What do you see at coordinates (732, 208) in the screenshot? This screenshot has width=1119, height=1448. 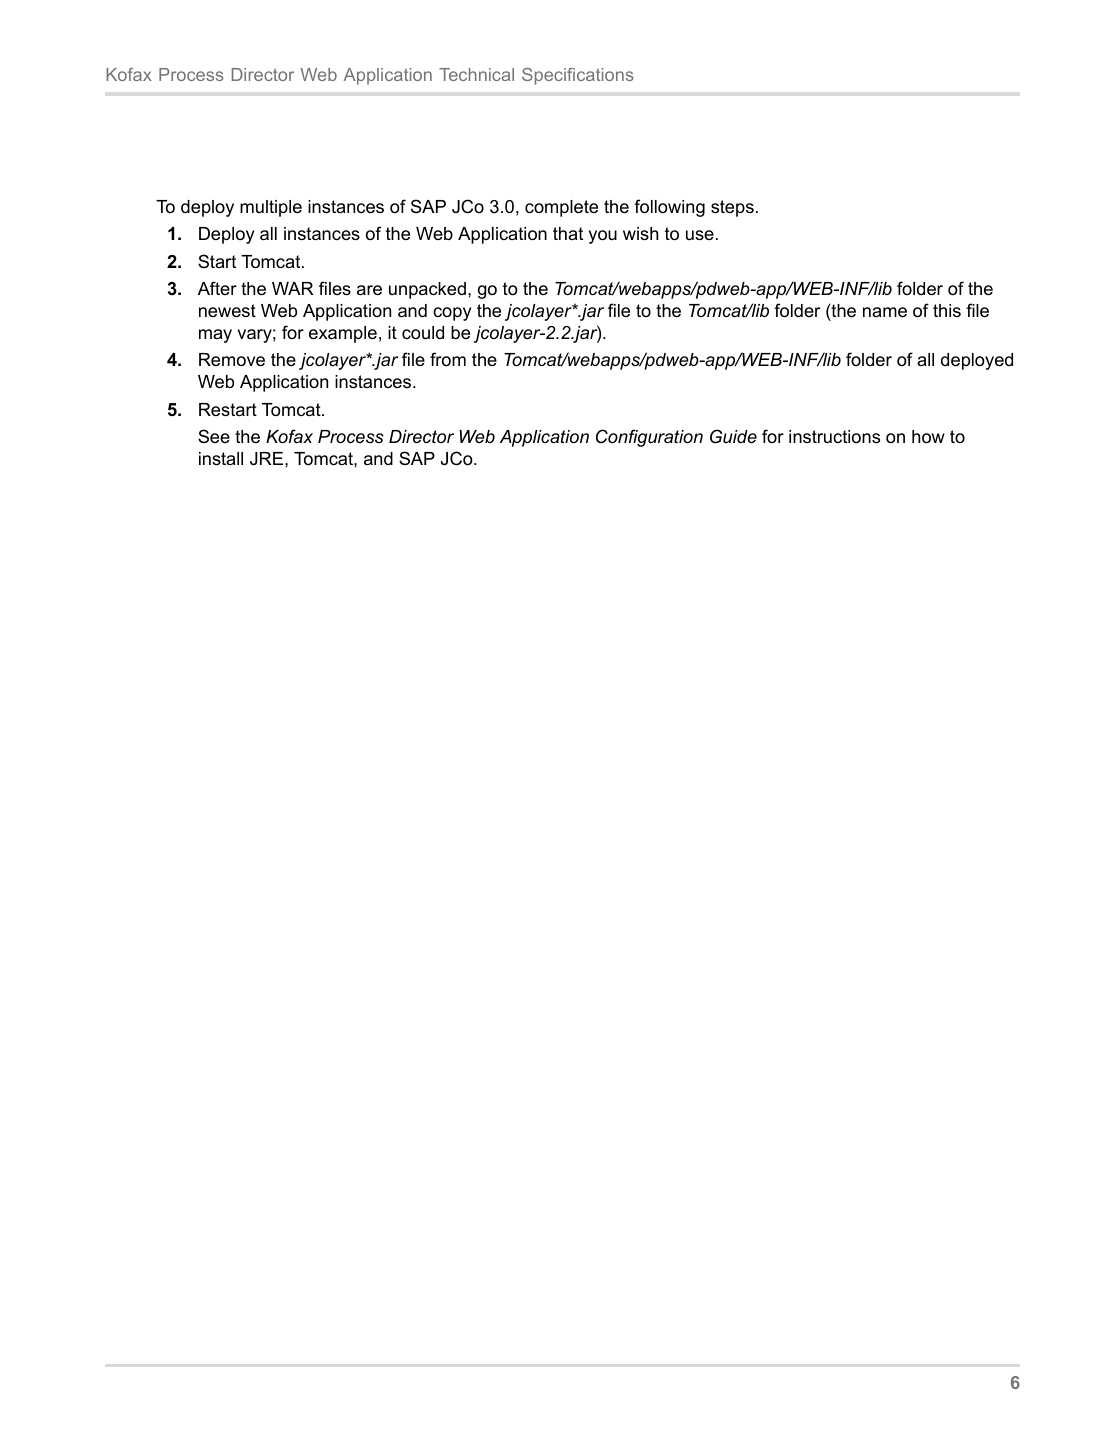 I see `steps` at bounding box center [732, 208].
